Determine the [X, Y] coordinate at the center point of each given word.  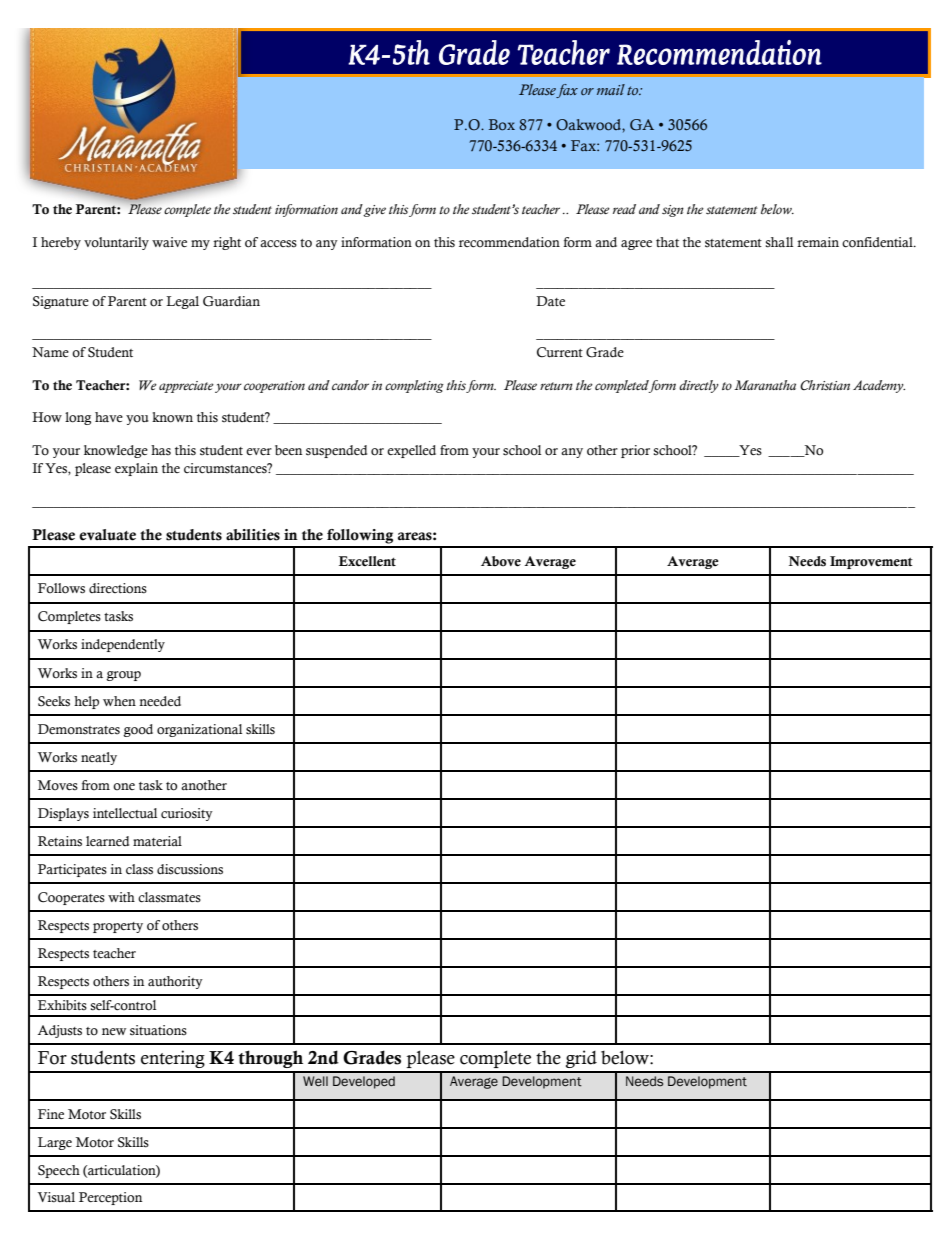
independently [123, 645]
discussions [190, 869]
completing [414, 386]
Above [501, 561]
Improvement [871, 562]
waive [169, 242]
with [121, 897]
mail [611, 89]
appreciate [186, 387]
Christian [825, 385]
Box [502, 125]
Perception [110, 1198]
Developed [364, 1082]
